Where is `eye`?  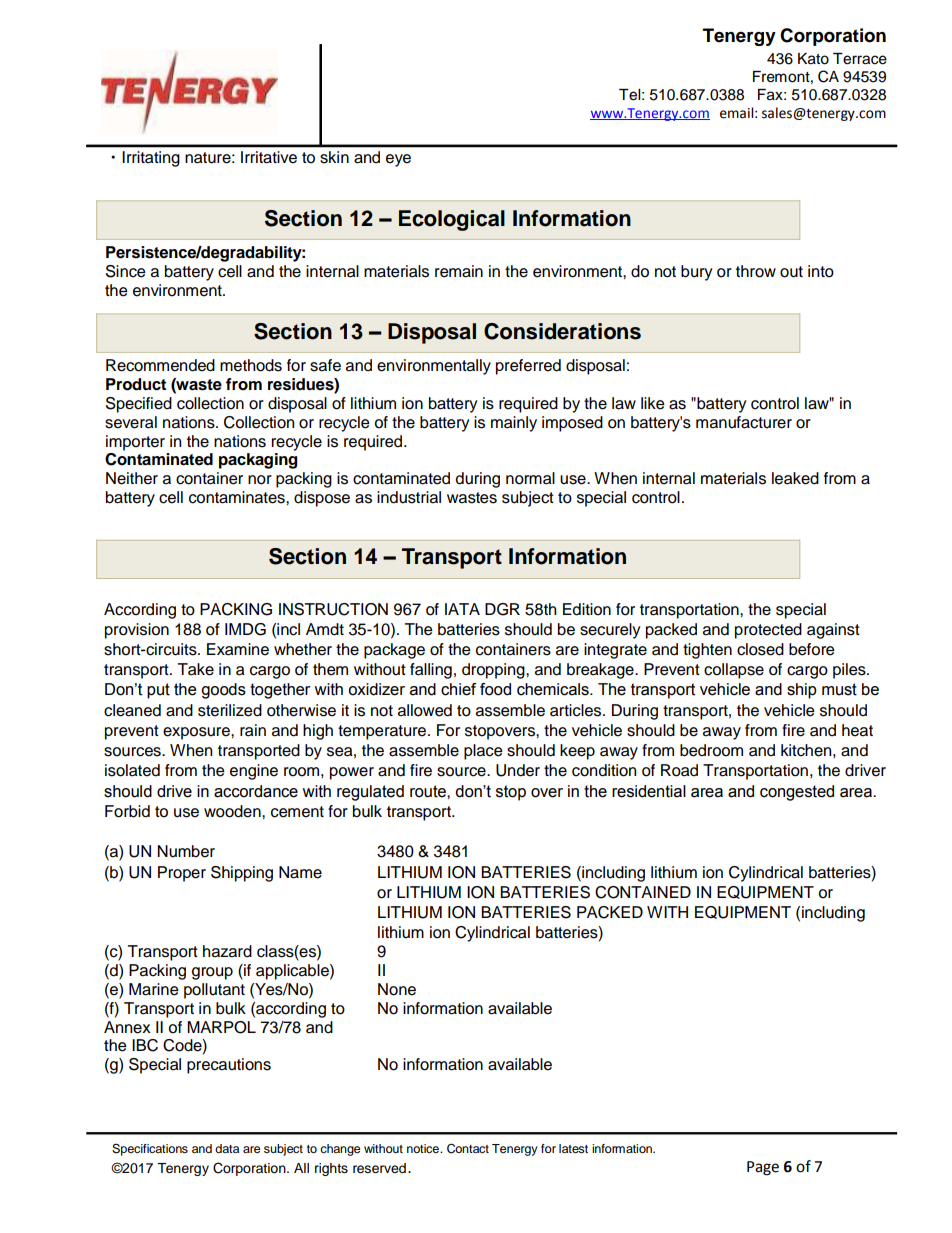 eye is located at coordinates (398, 160).
